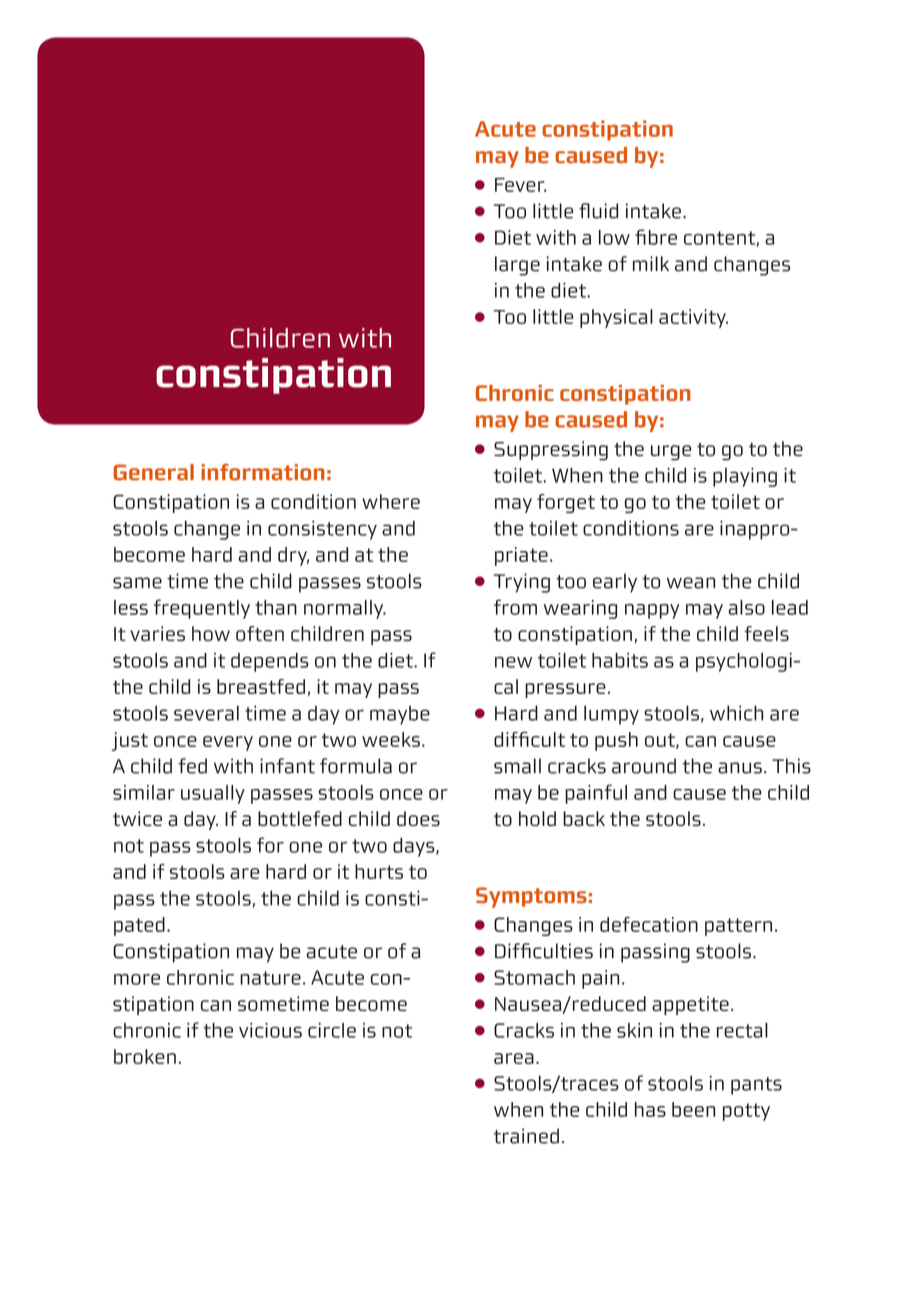 Image resolution: width=924 pixels, height=1311 pixels. Describe the element at coordinates (693, 1109) in the screenshot. I see `been` at that location.
